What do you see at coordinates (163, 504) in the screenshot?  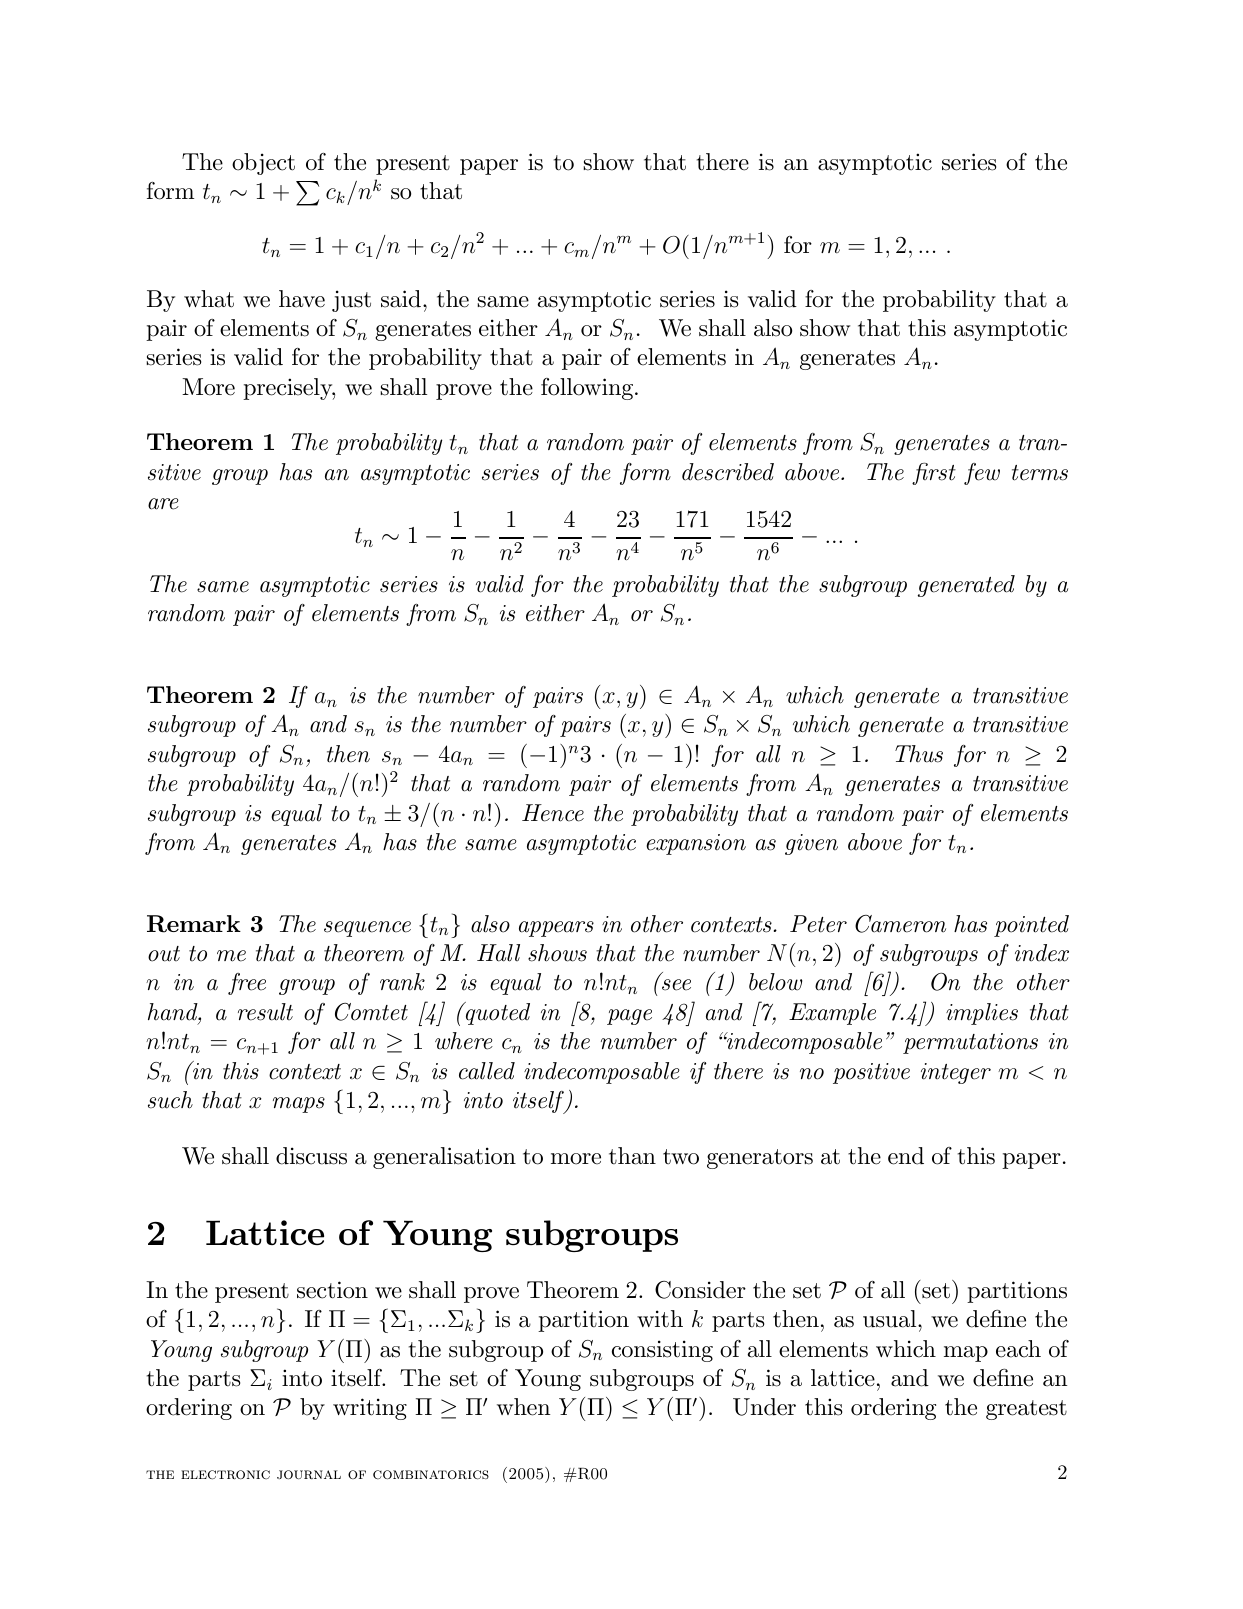 I see `are` at bounding box center [163, 504].
